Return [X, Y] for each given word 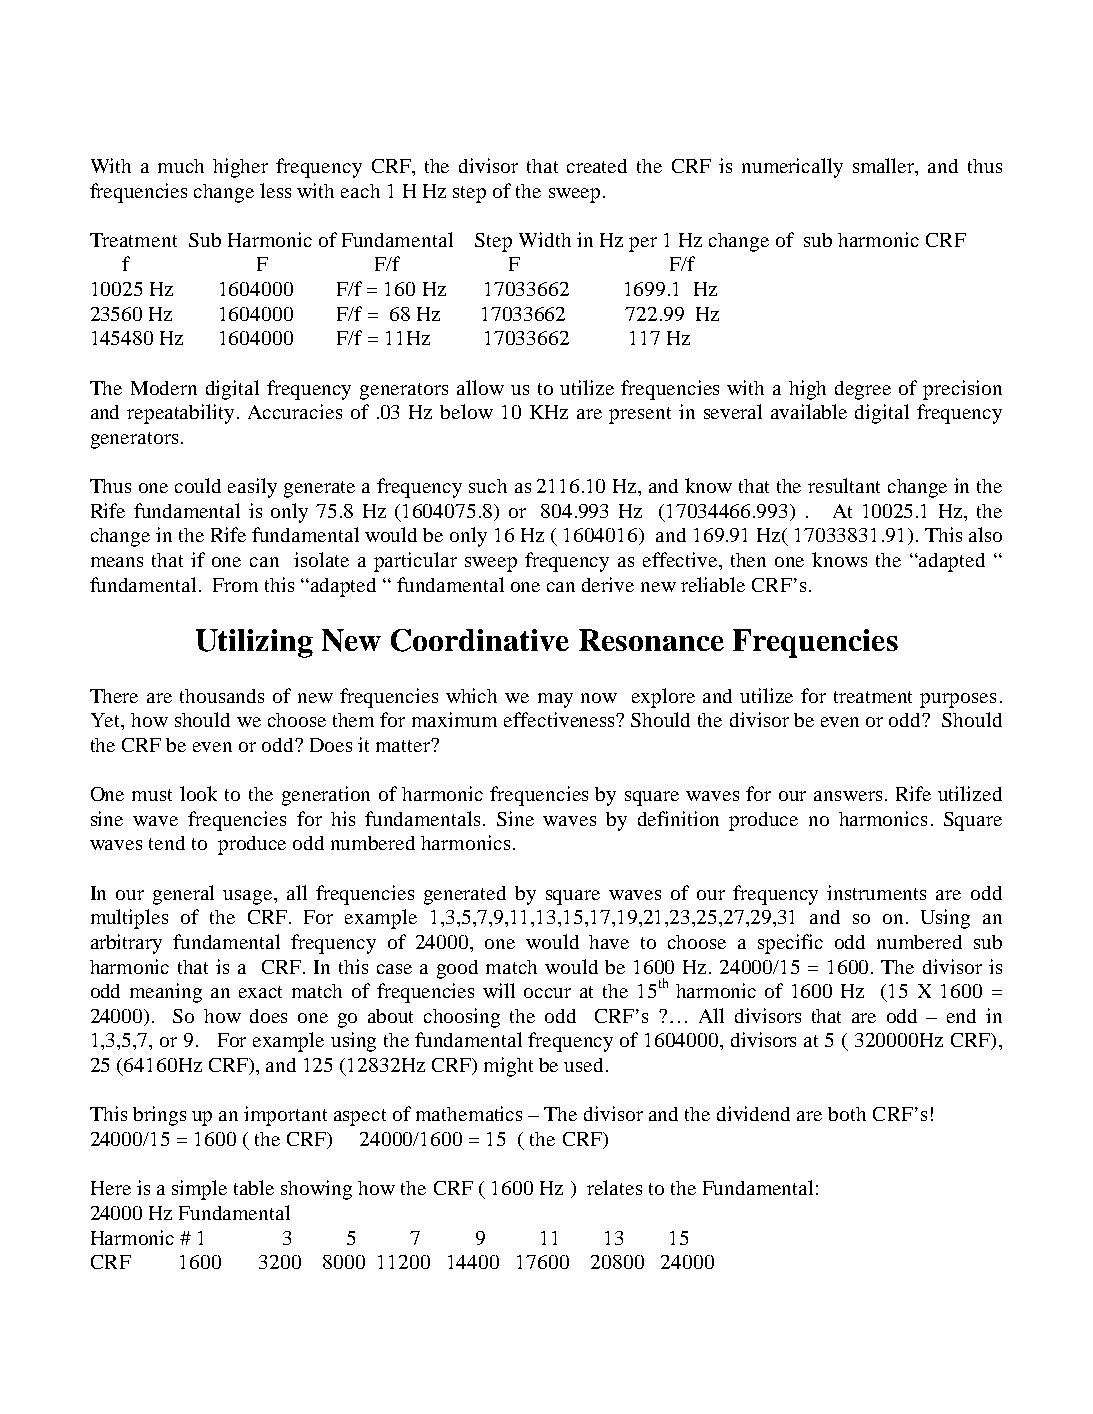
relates [614, 1187]
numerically [792, 168]
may [555, 700]
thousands [222, 696]
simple [199, 1190]
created [597, 166]
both [847, 1114]
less [275, 190]
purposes [958, 700]
